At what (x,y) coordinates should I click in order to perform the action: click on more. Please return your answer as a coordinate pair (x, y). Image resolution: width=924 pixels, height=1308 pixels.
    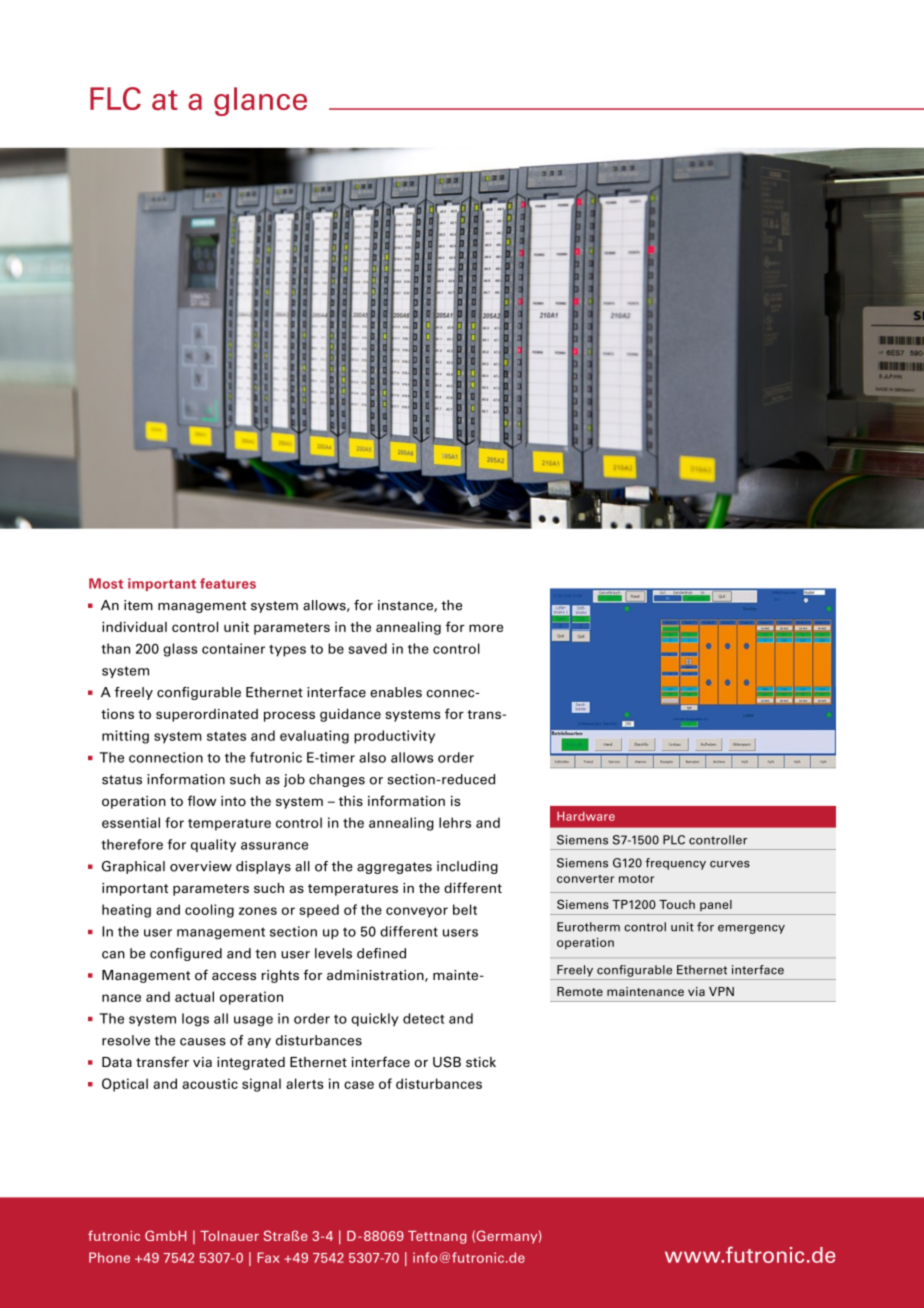
    Looking at the image, I should click on (486, 628).
